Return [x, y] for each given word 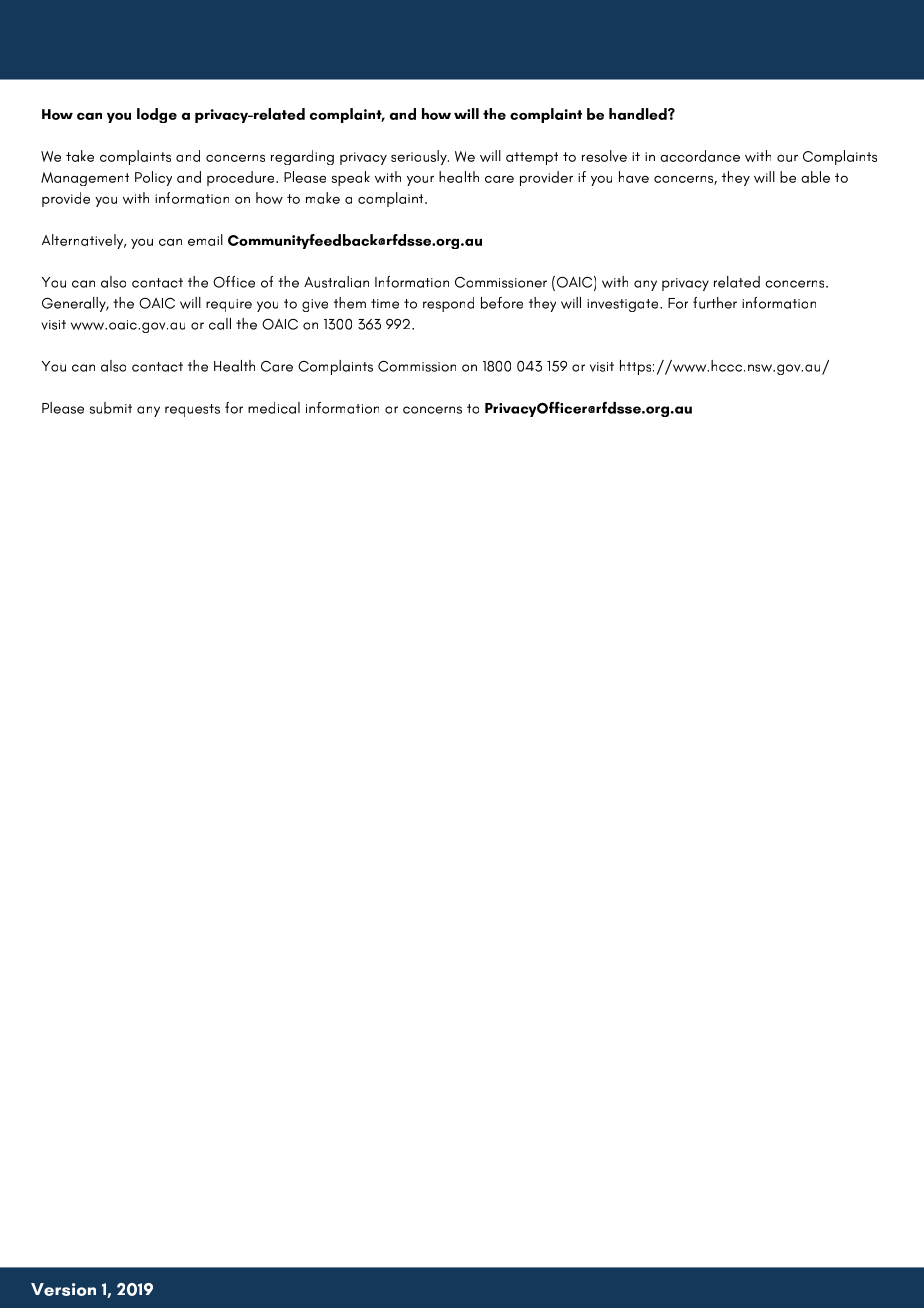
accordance [700, 156]
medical [274, 408]
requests [192, 410]
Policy [153, 178]
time [385, 304]
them [350, 303]
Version [63, 1289]
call [220, 324]
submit [111, 408]
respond [448, 304]
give [315, 305]
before [502, 303]
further [715, 303]
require [229, 305]
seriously [420, 157]
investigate [624, 305]
